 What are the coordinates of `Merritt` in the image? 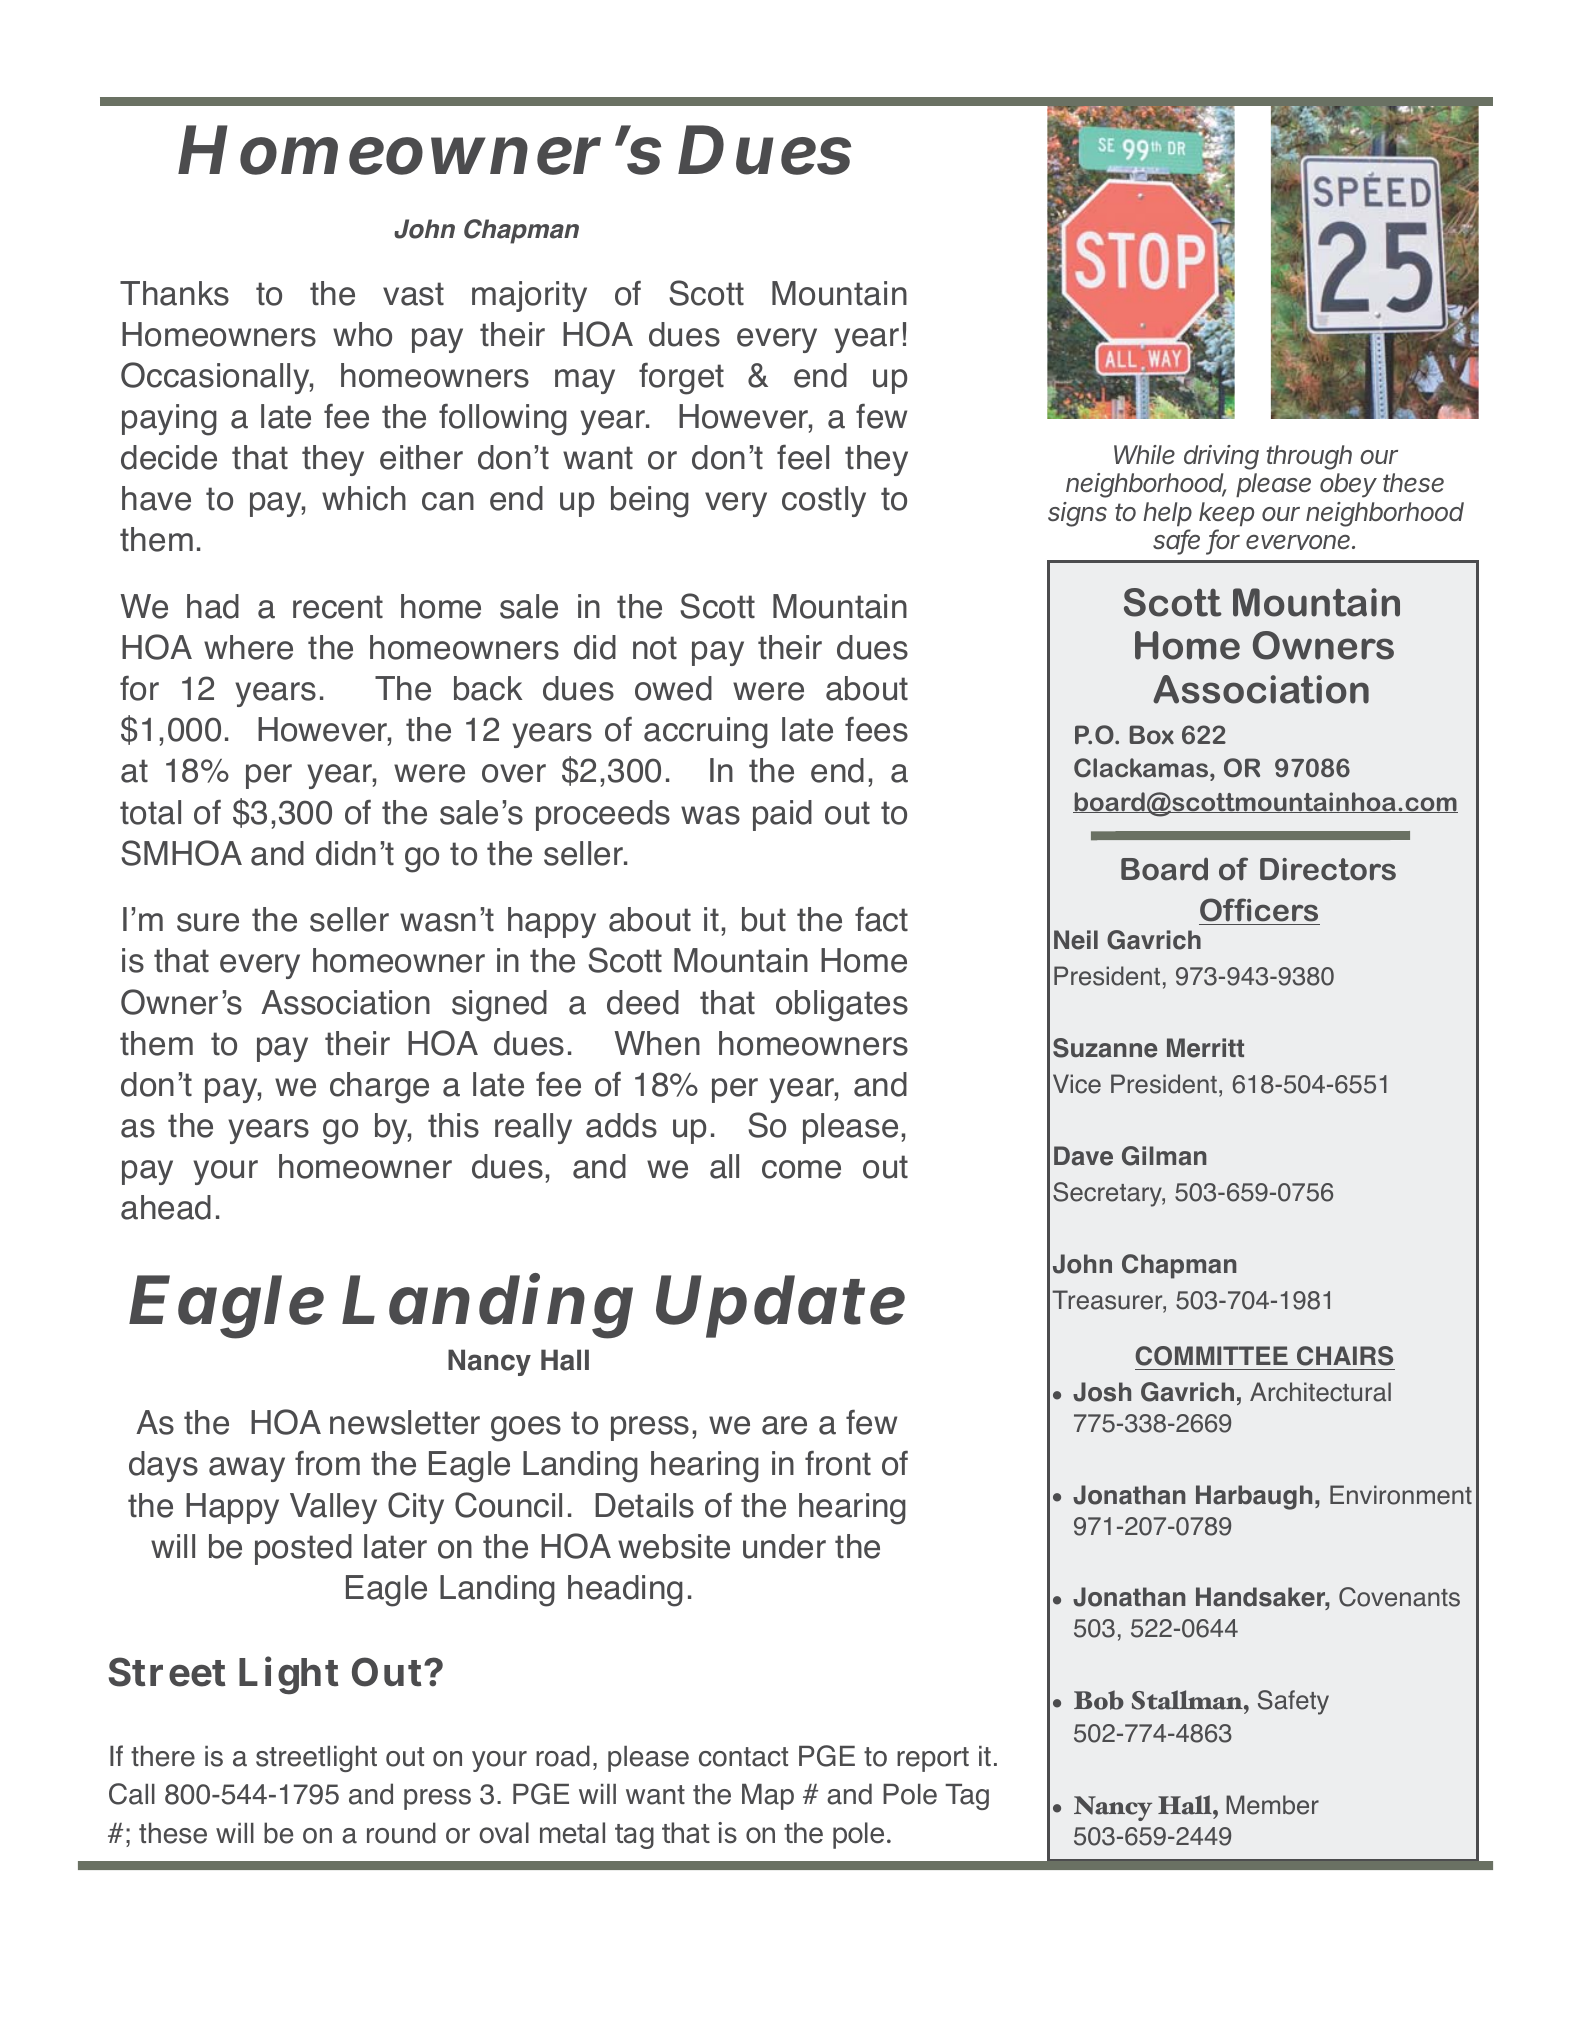 It's located at (1205, 1048).
